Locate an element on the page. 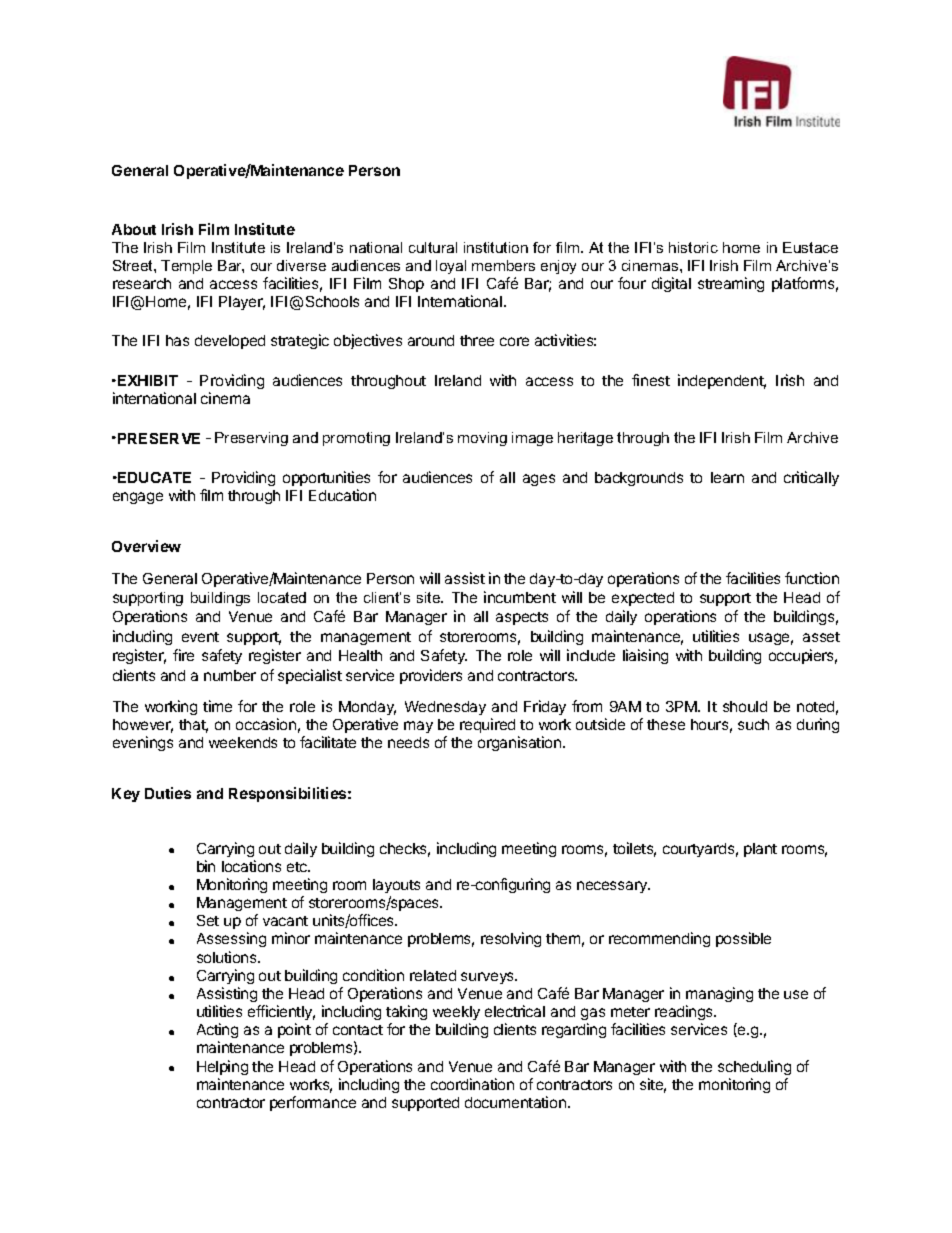  number is located at coordinates (230, 675).
